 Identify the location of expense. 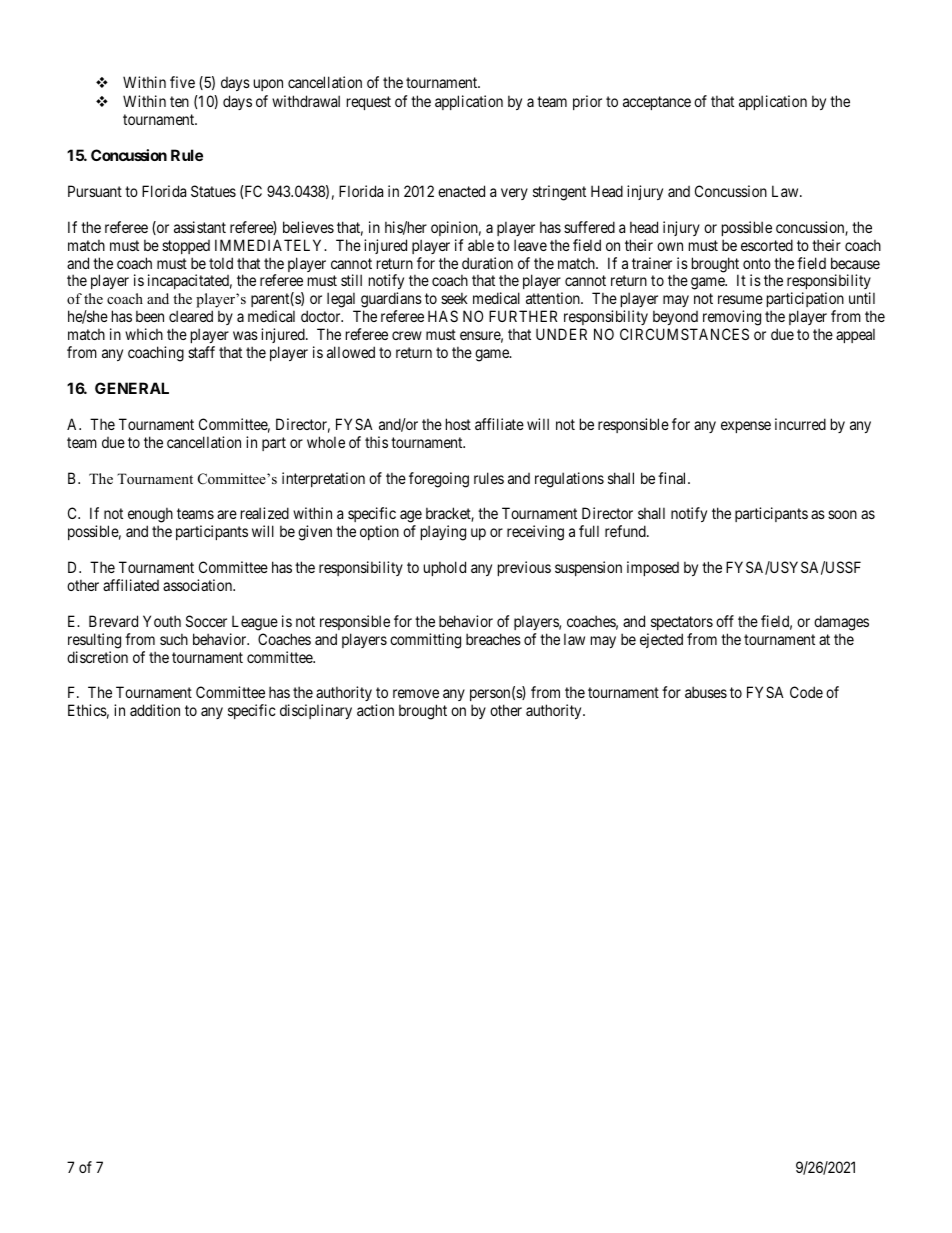
(746, 427).
